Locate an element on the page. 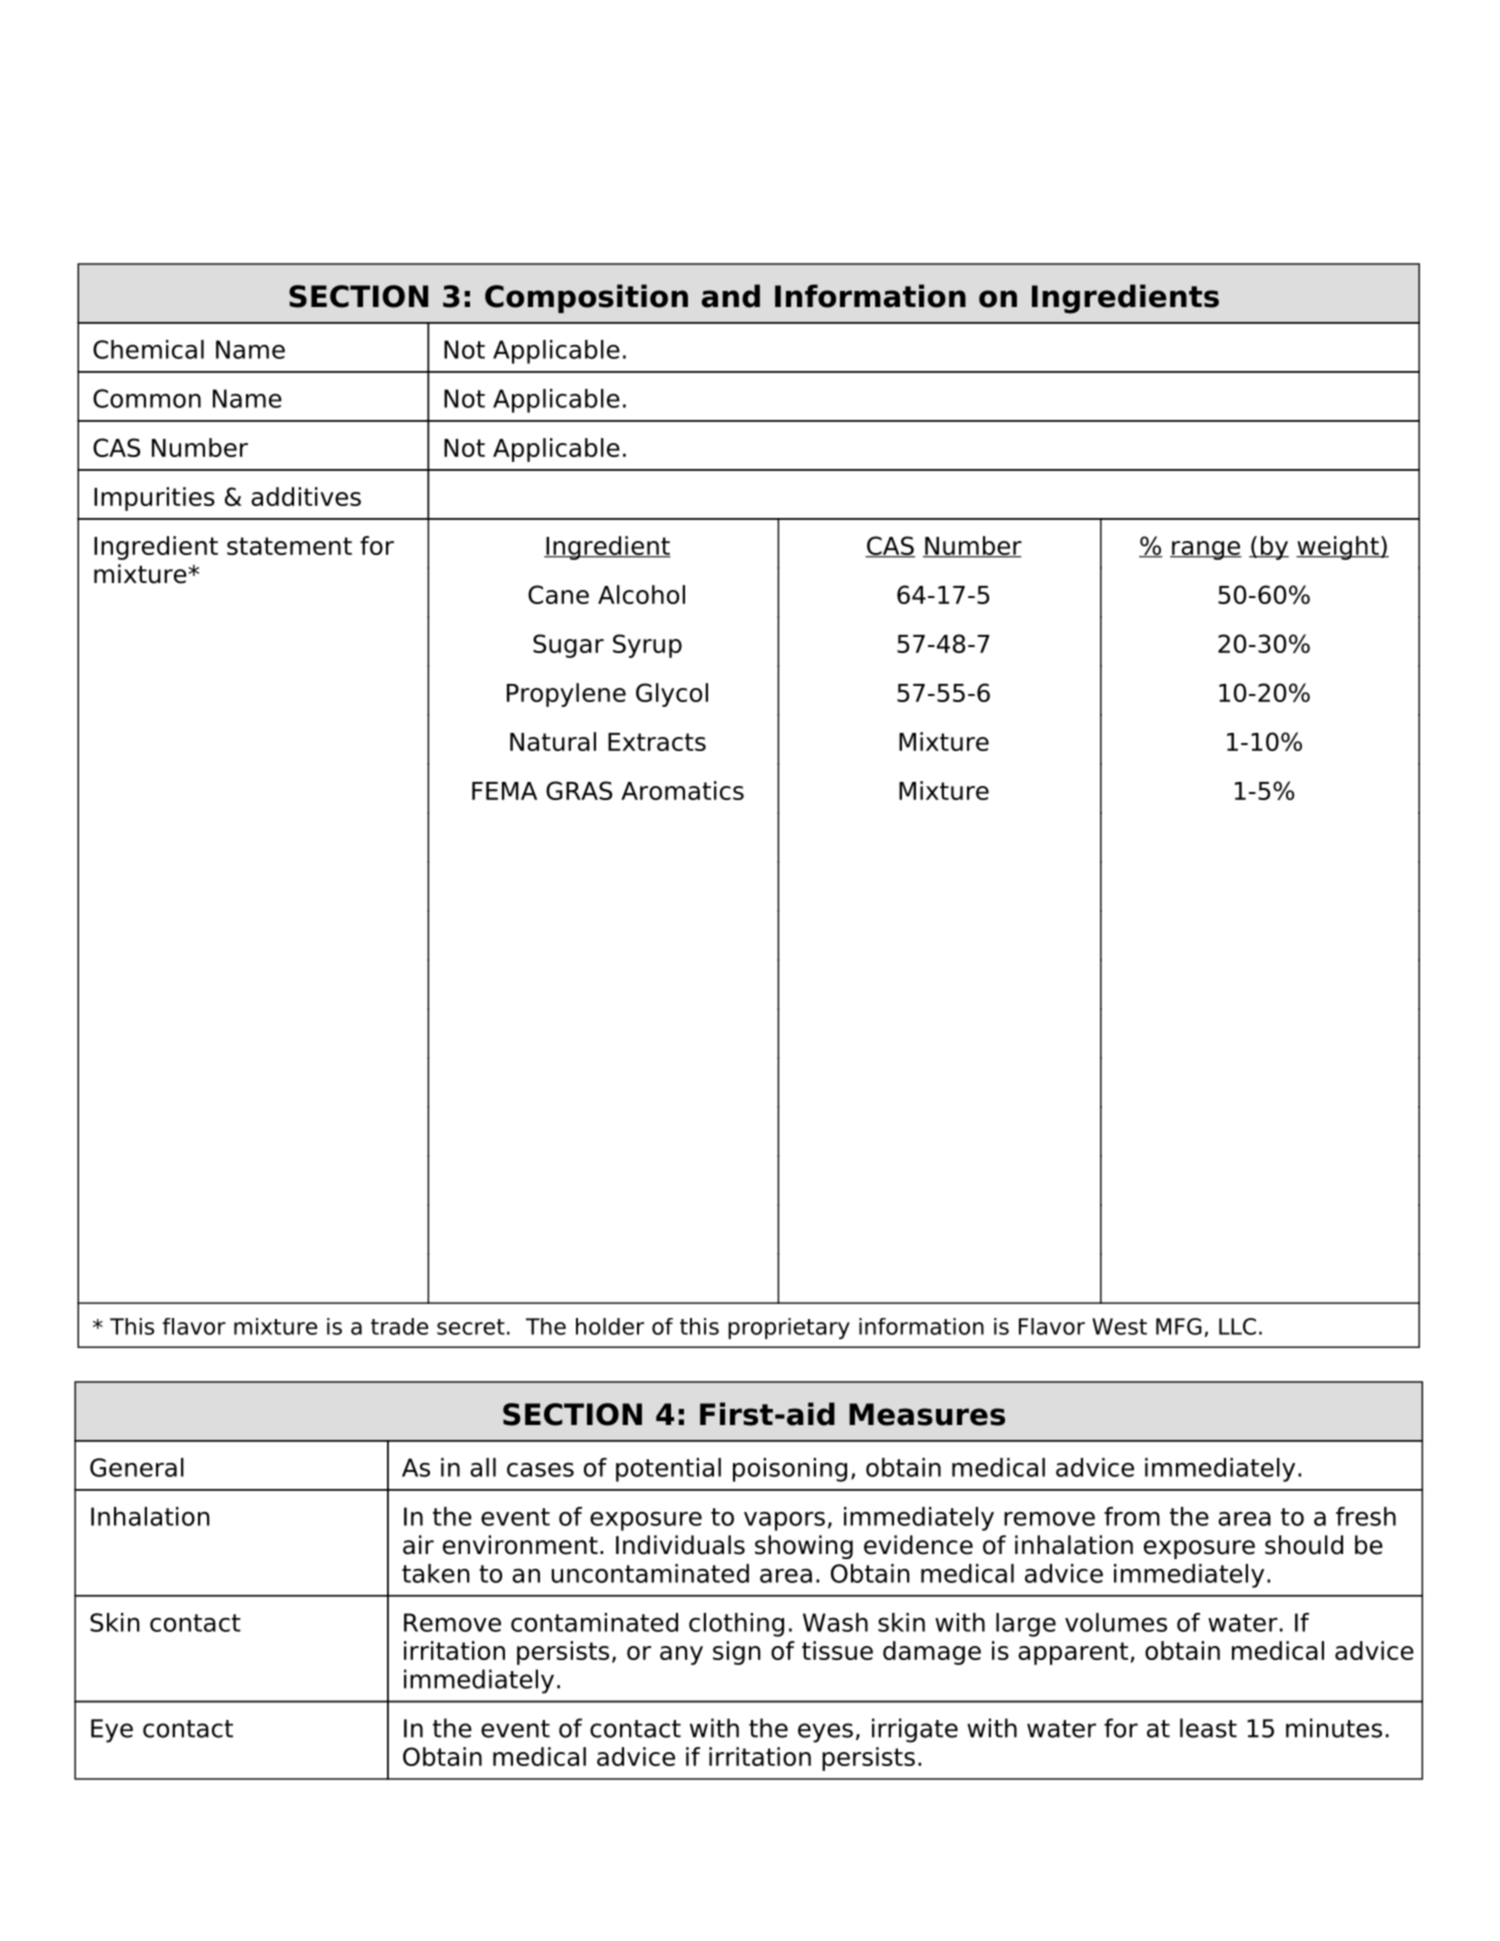  trade is located at coordinates (399, 1326).
